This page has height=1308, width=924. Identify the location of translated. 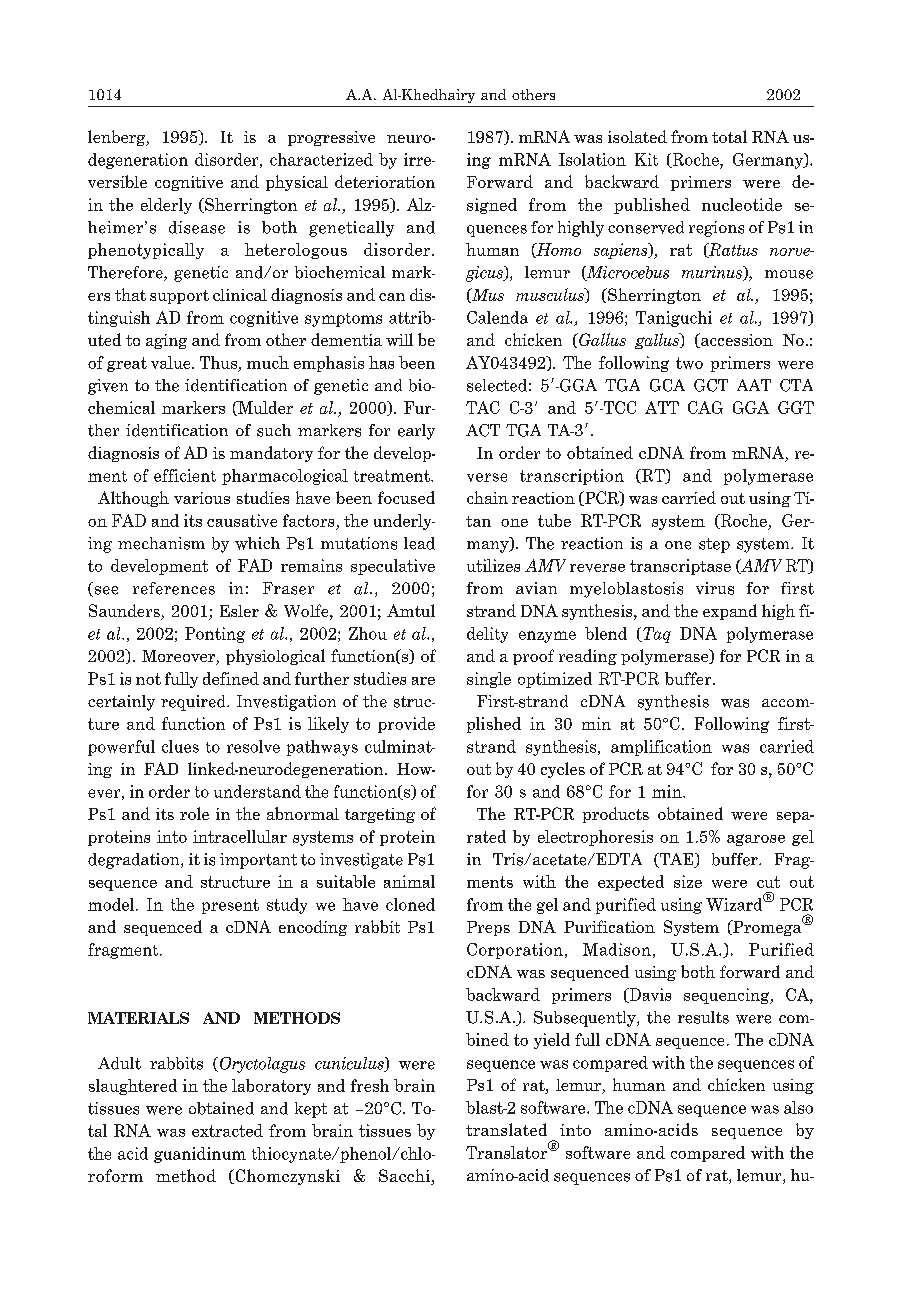
(506, 1129).
